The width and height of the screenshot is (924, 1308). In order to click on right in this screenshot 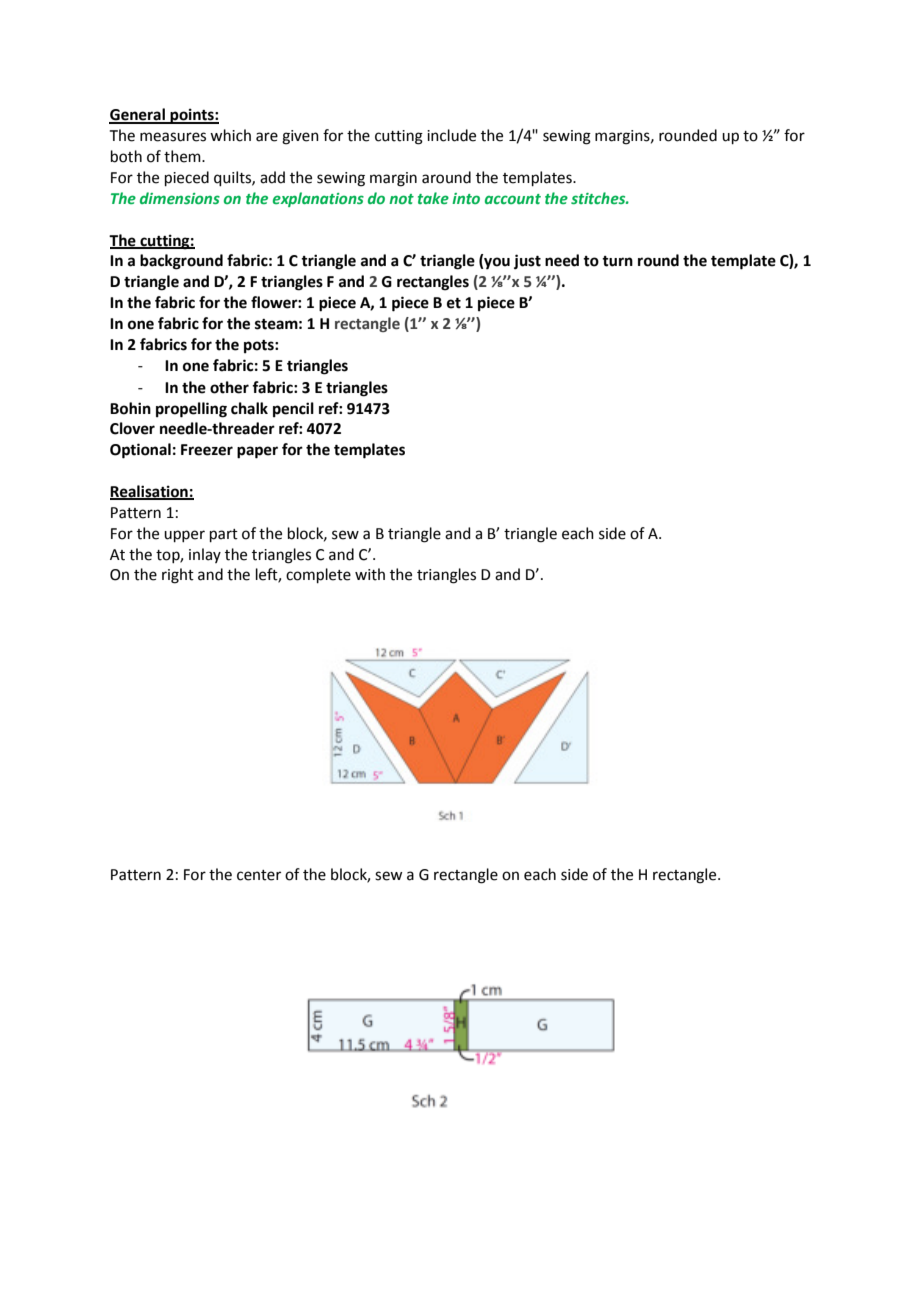, I will do `click(178, 576)`.
